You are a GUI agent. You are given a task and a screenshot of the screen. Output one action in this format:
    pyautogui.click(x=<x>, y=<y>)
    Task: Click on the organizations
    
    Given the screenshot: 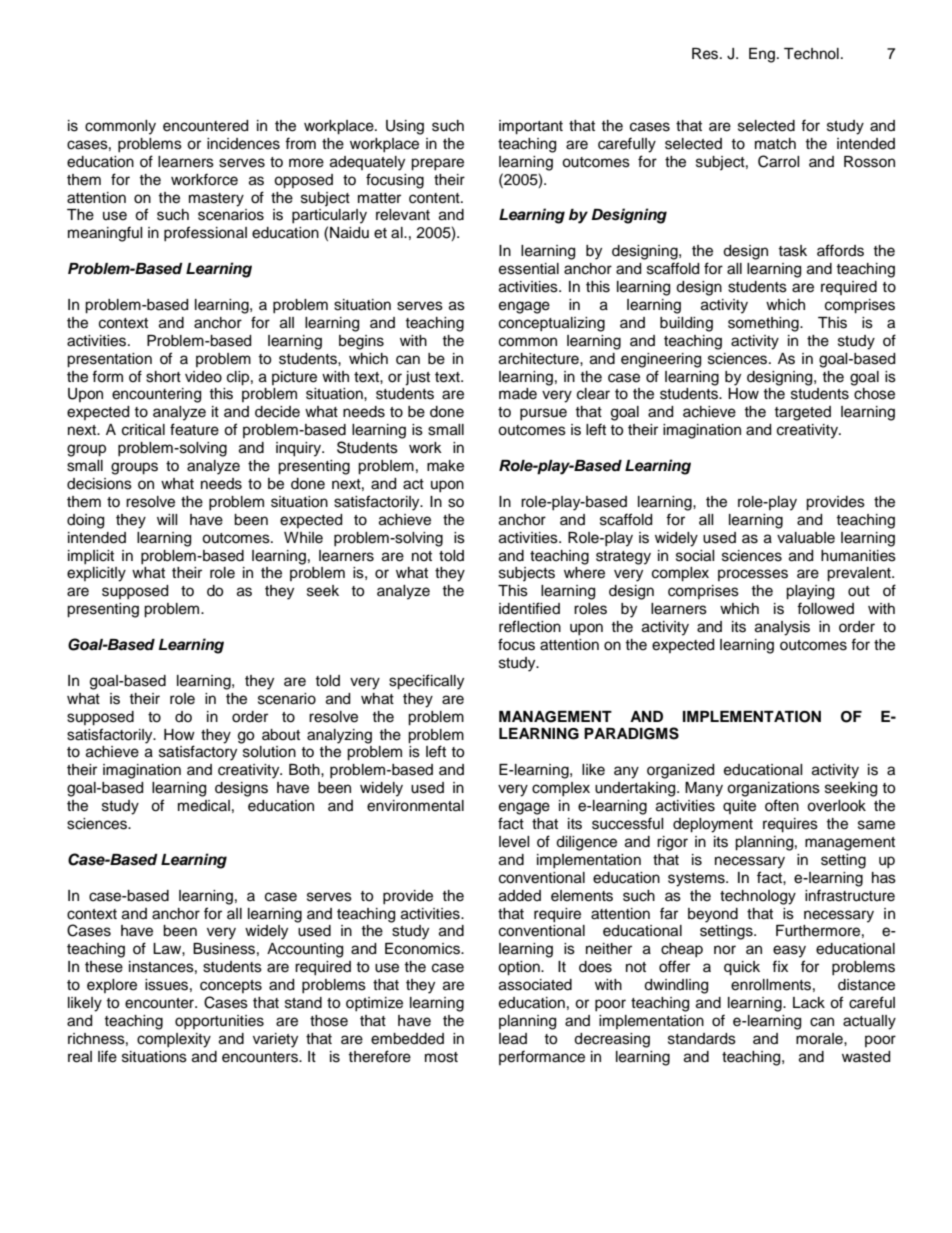 What is the action you would take?
    pyautogui.click(x=773, y=789)
